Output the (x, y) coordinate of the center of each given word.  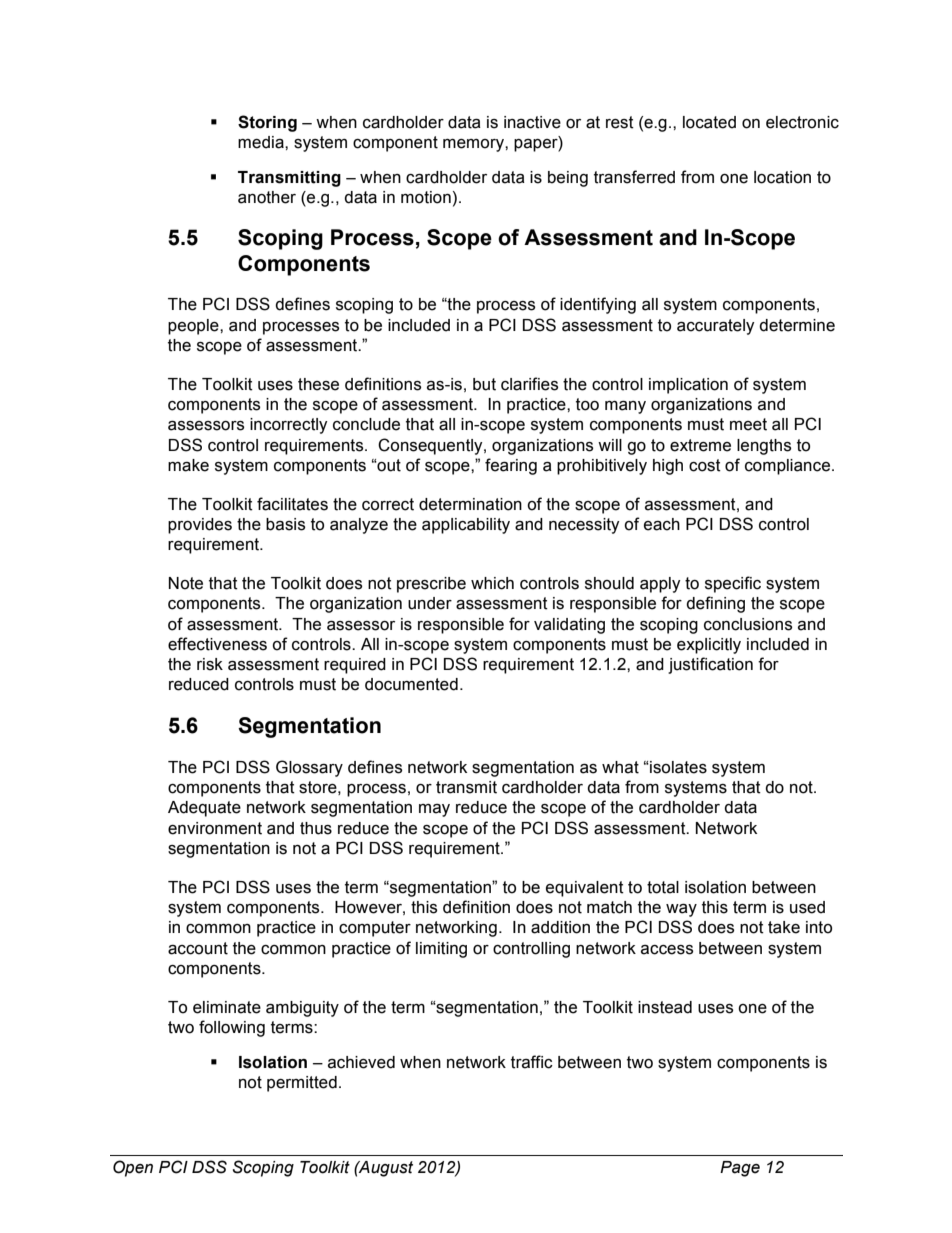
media (262, 142)
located (709, 122)
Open (133, 1168)
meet (748, 424)
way (681, 910)
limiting (441, 950)
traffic (532, 1062)
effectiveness (217, 644)
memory (474, 145)
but (484, 384)
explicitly (709, 646)
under (430, 603)
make (188, 465)
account (198, 948)
